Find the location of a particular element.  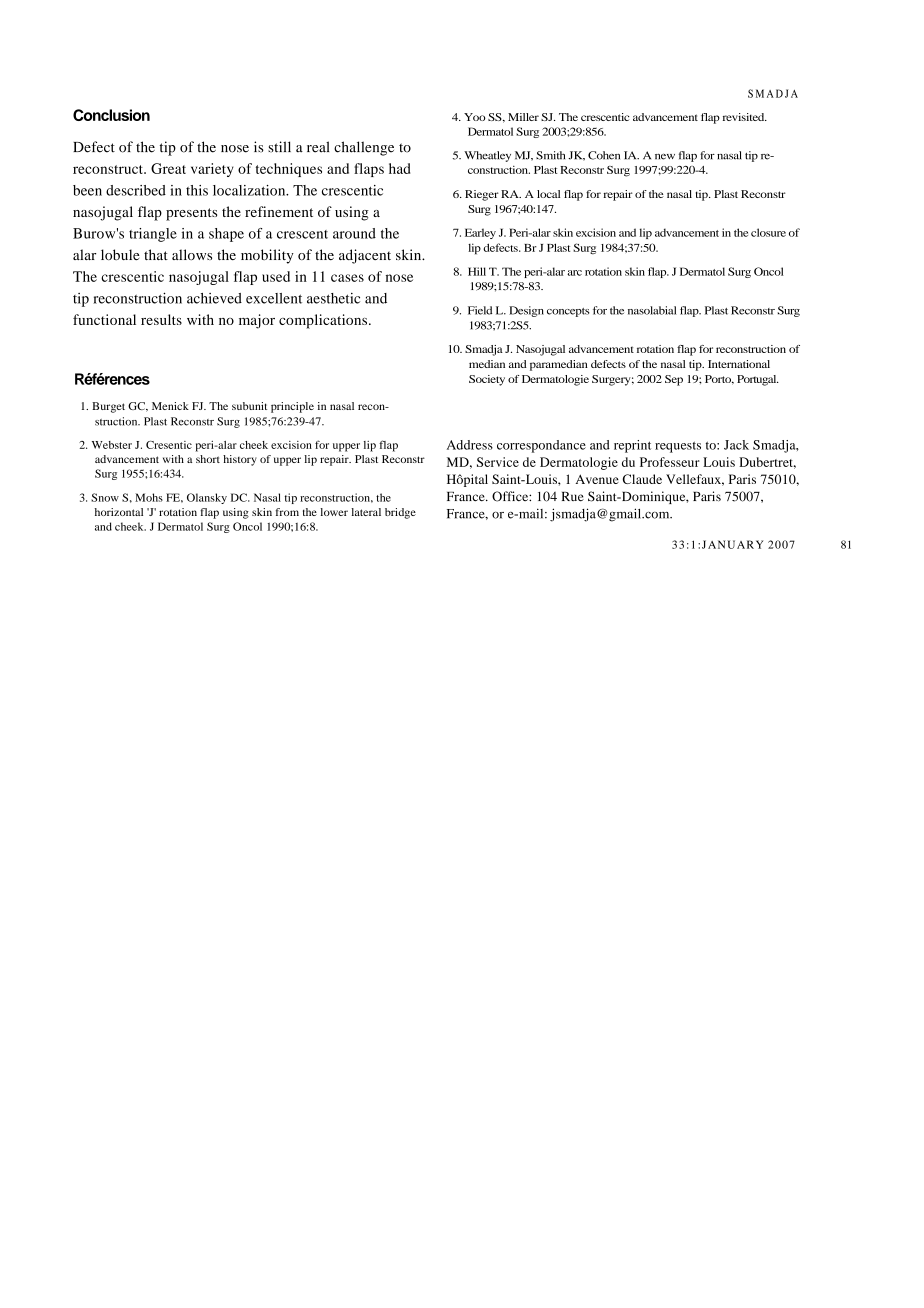

Conclusion is located at coordinates (111, 115).
